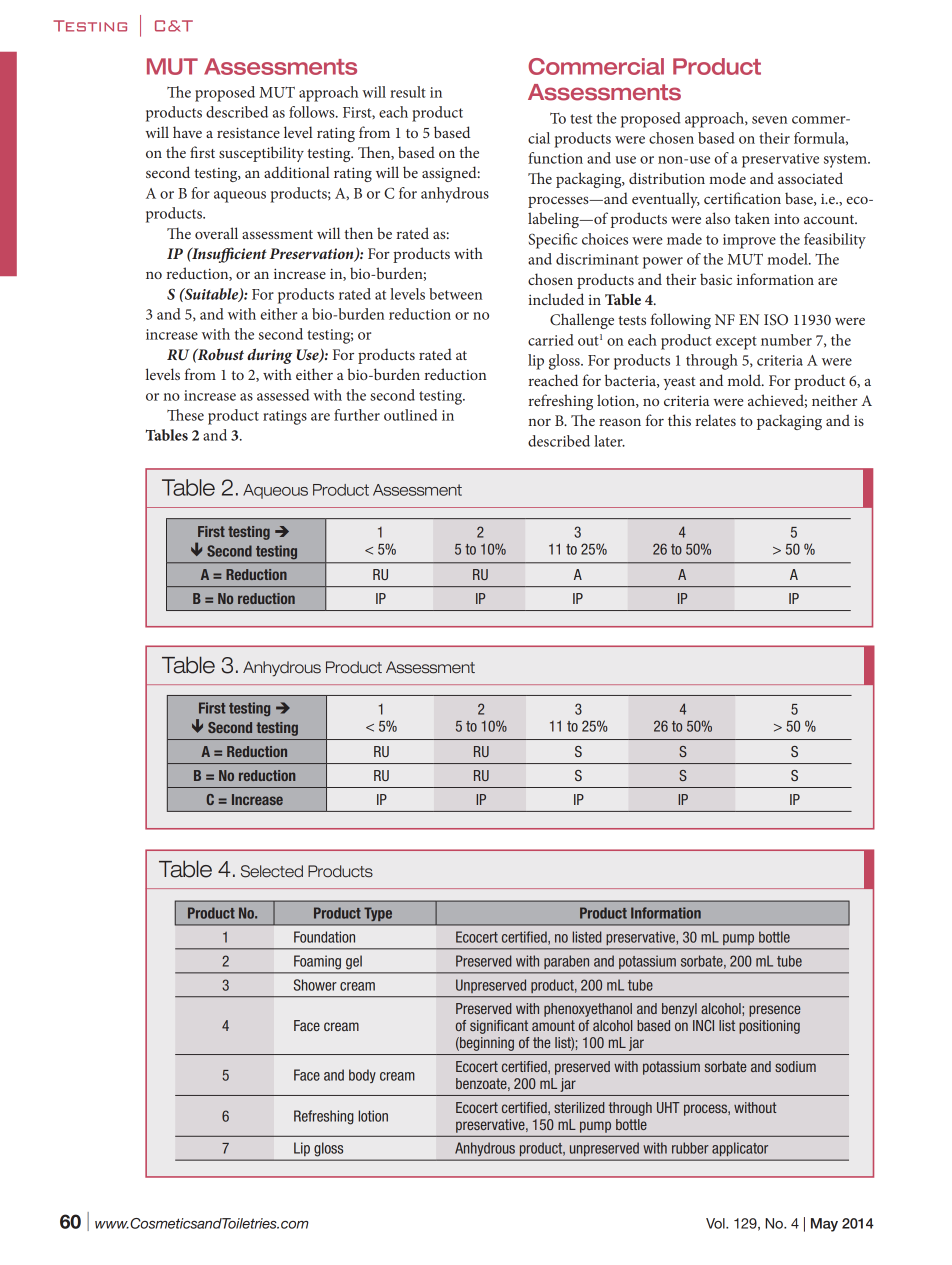  Describe the element at coordinates (774, 1011) in the screenshot. I see `presence` at that location.
